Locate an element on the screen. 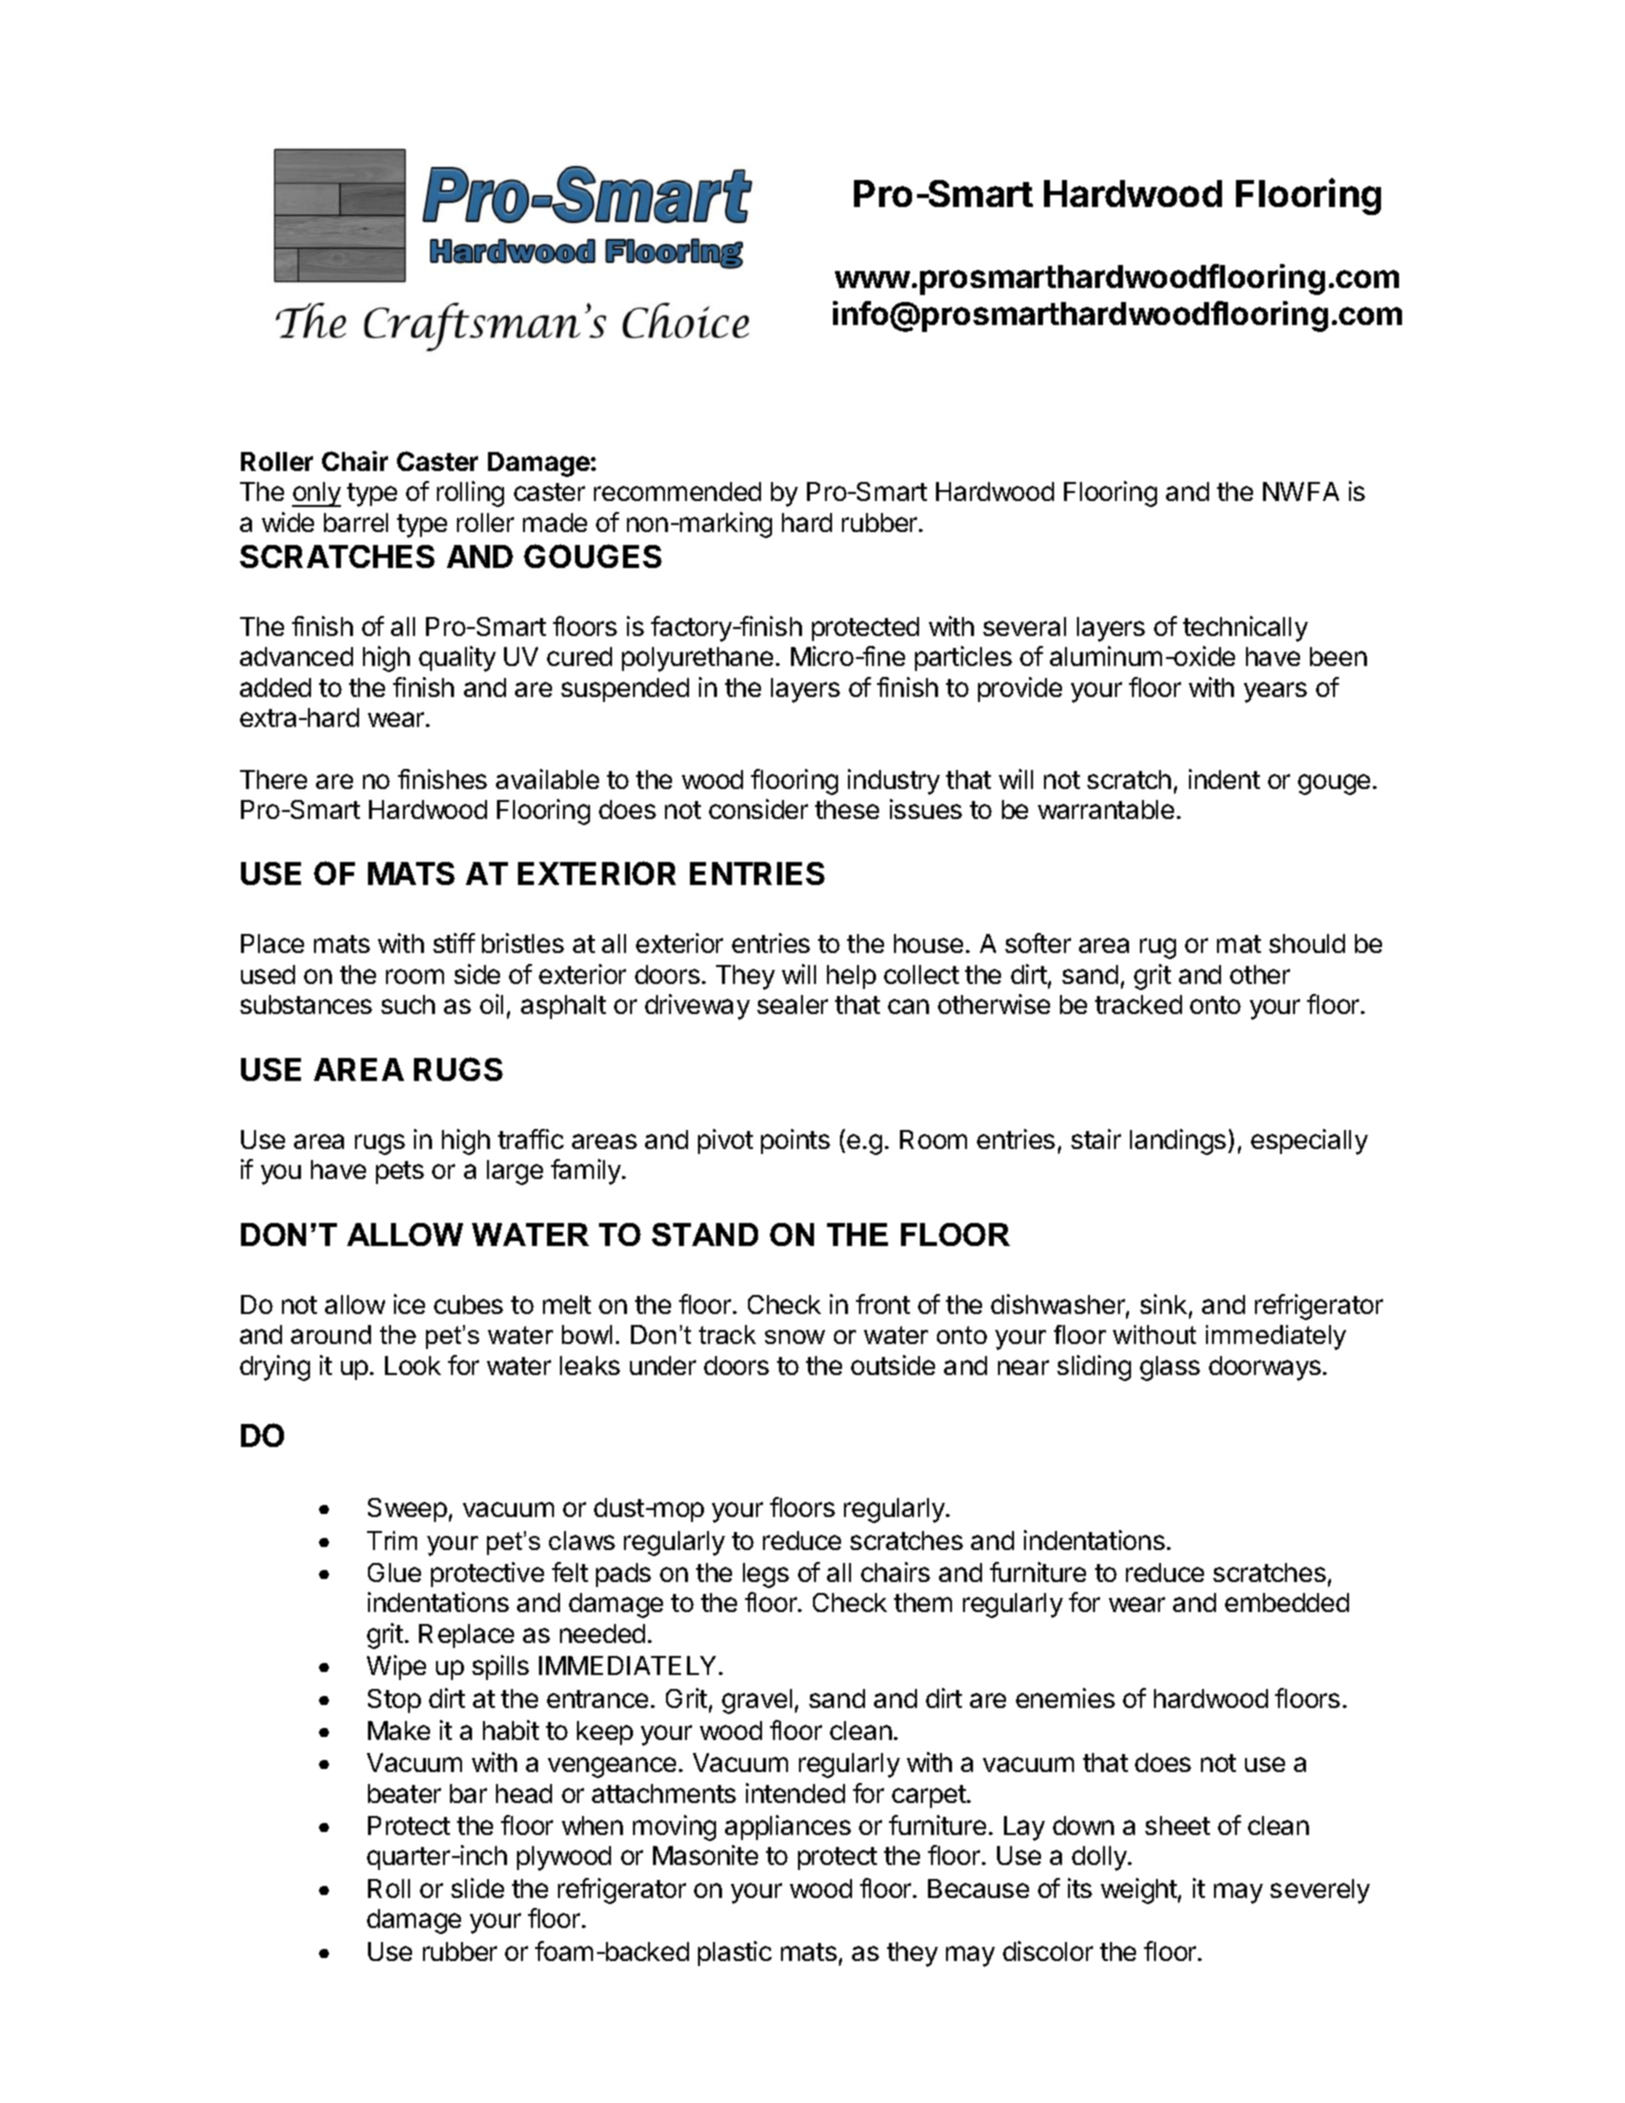 The width and height of the screenshot is (1625, 2103). such is located at coordinates (408, 1004).
